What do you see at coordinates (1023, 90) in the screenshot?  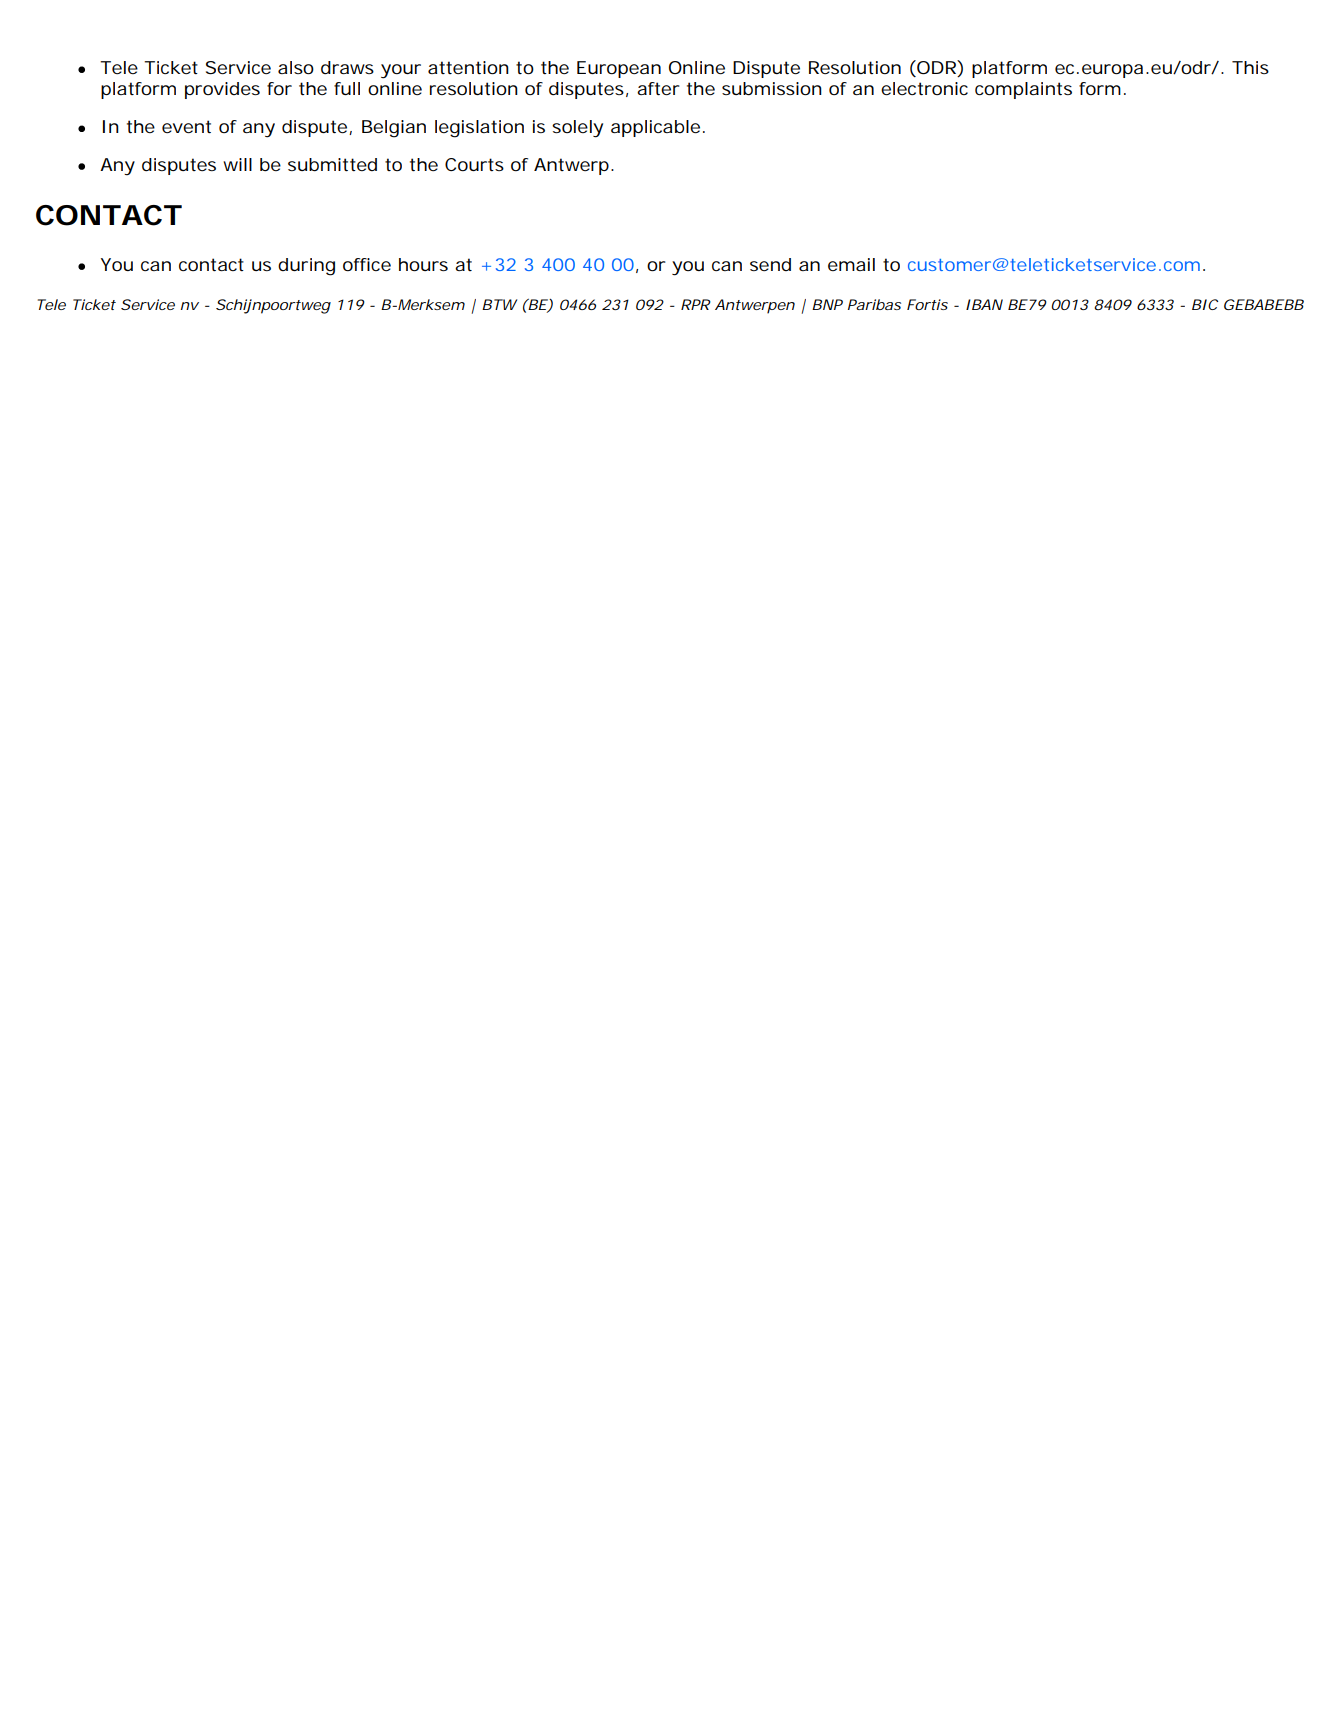 I see `complaints` at bounding box center [1023, 90].
